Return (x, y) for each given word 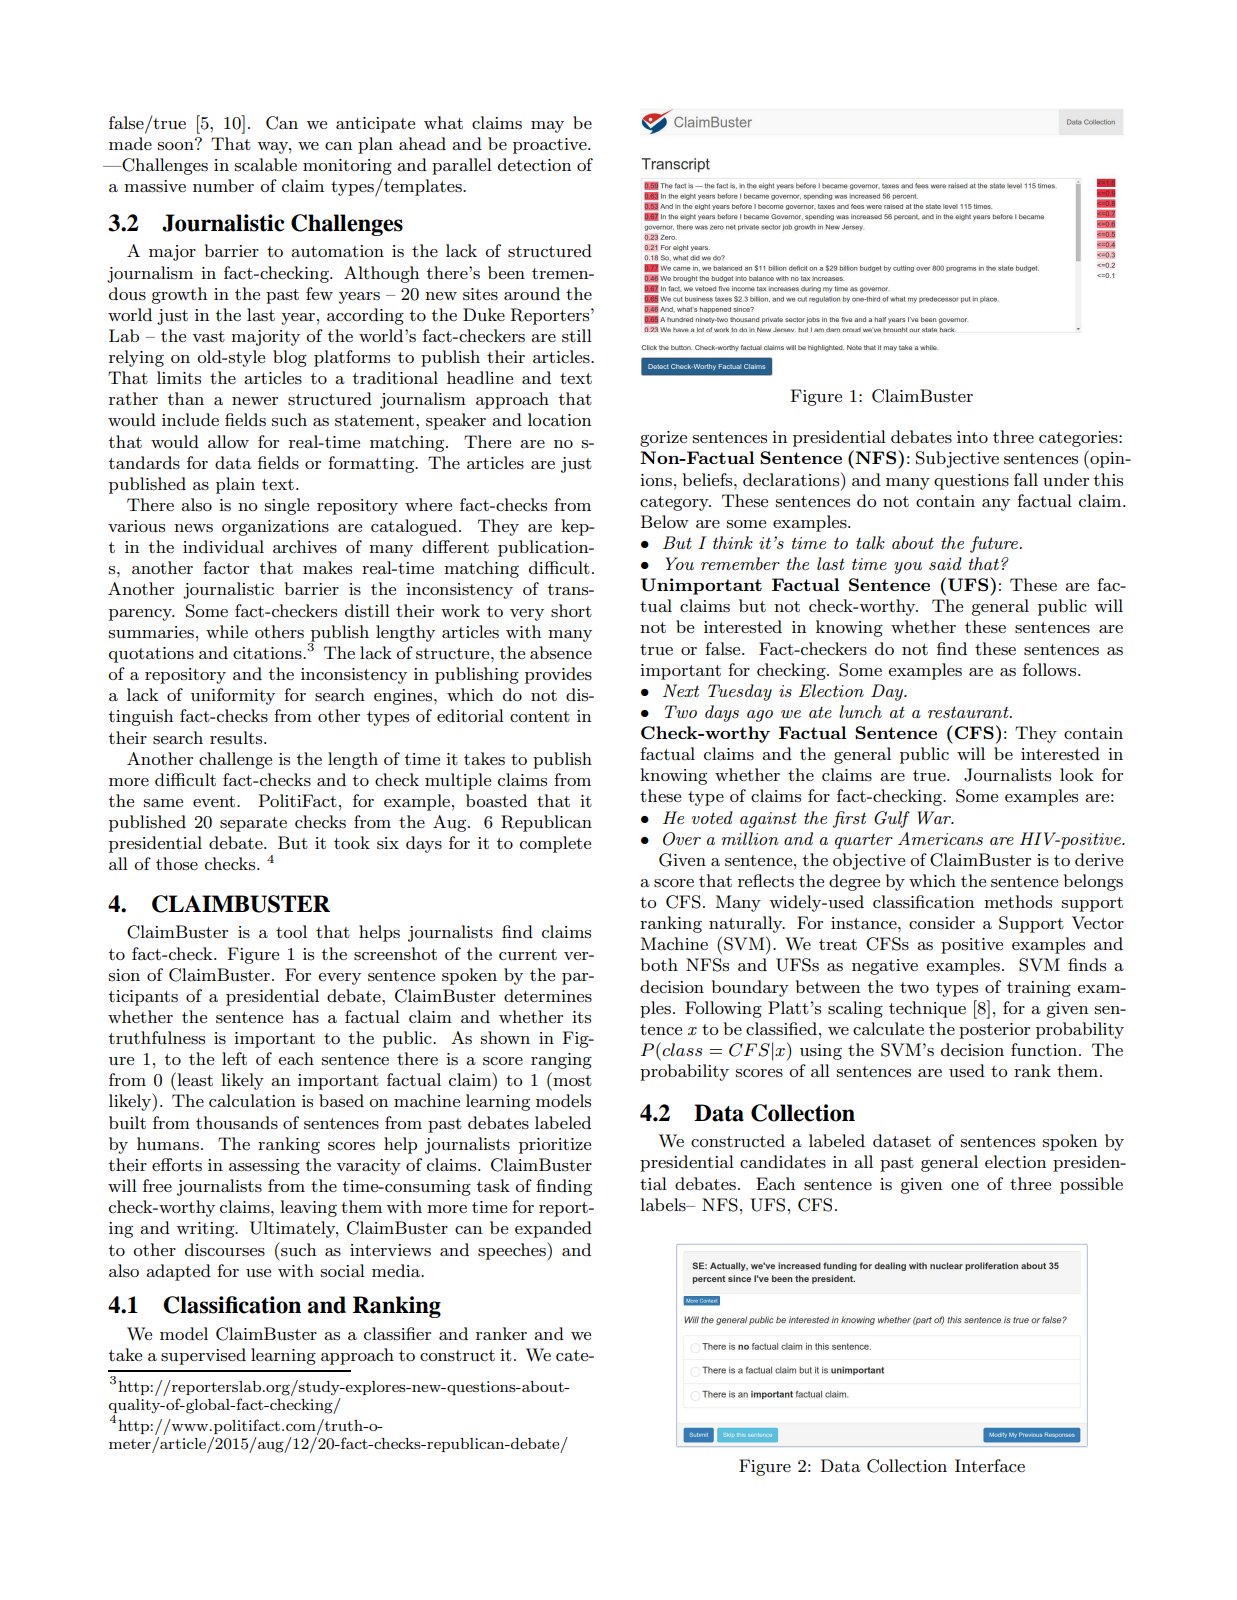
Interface (990, 1465)
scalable (266, 164)
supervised (203, 1356)
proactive (551, 146)
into (972, 437)
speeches (513, 1251)
